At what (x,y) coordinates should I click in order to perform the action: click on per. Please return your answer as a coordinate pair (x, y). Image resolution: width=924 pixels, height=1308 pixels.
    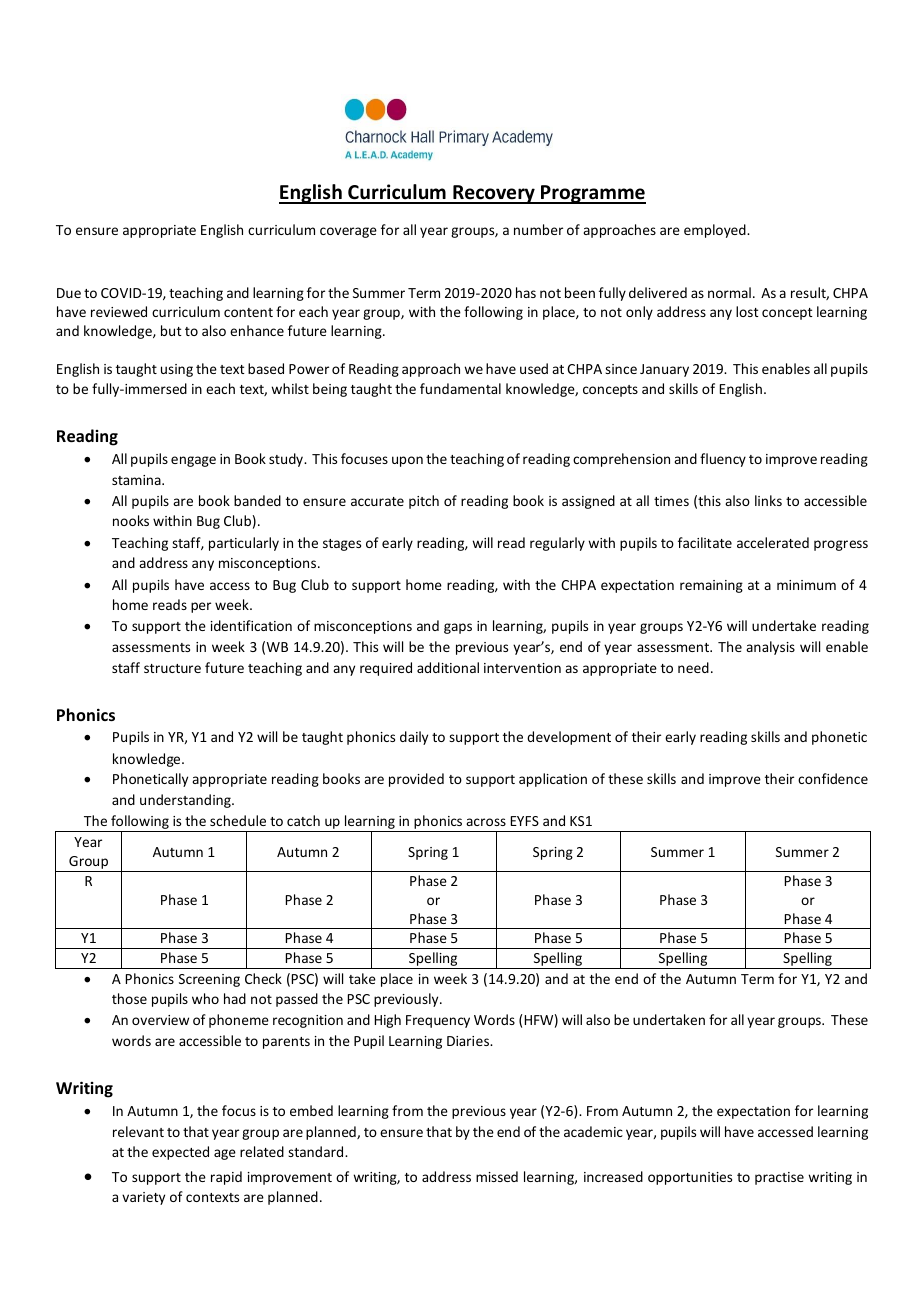
    Looking at the image, I should click on (201, 607).
